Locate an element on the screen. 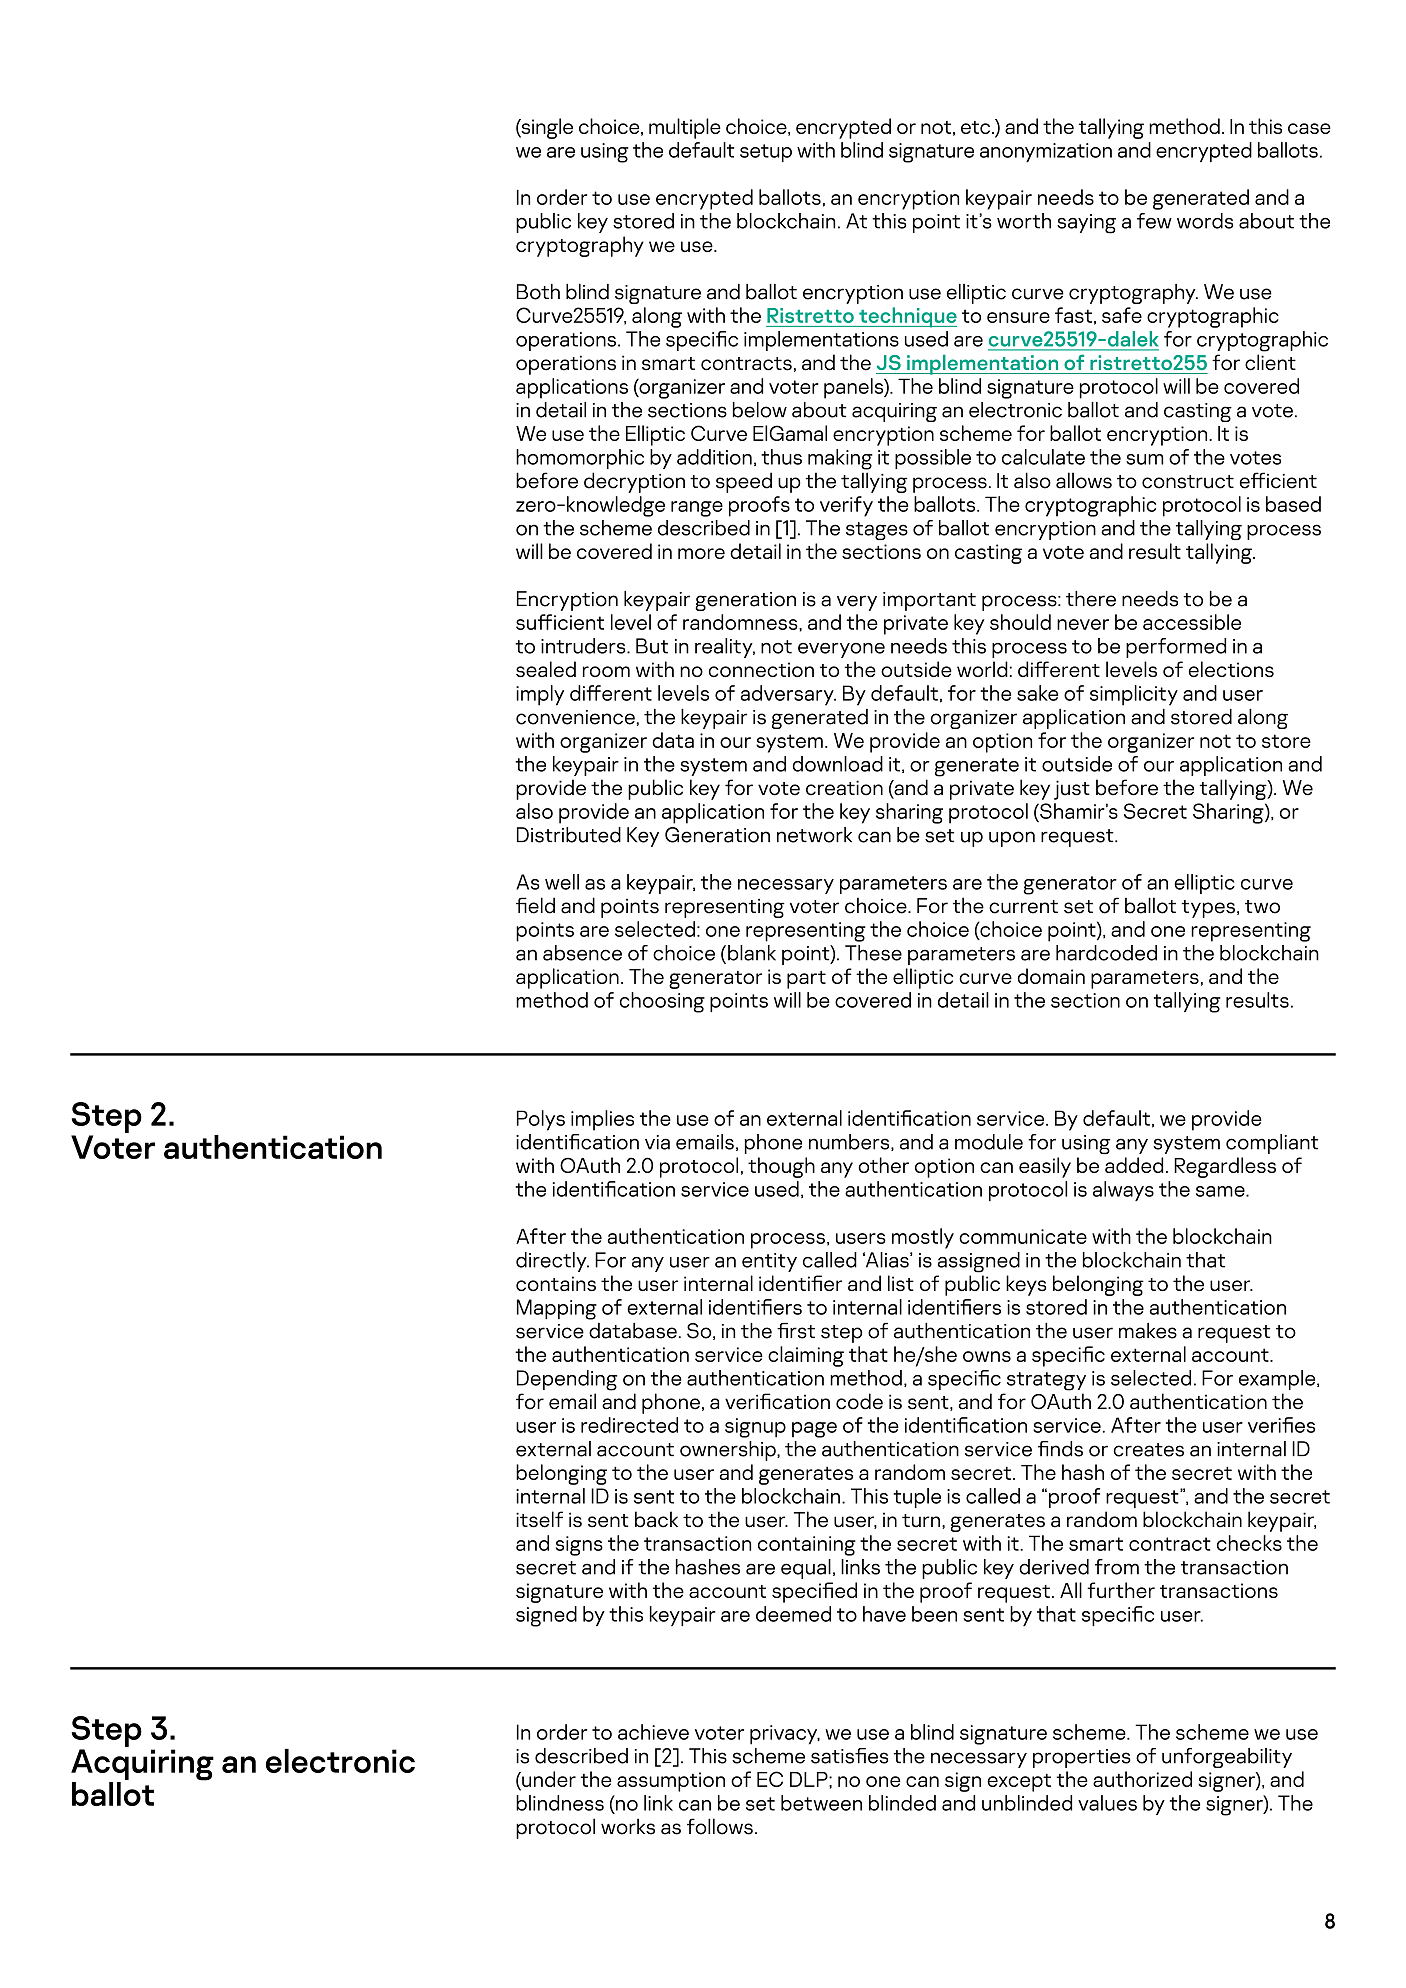 This screenshot has width=1406, height=1988. multiple is located at coordinates (685, 128).
